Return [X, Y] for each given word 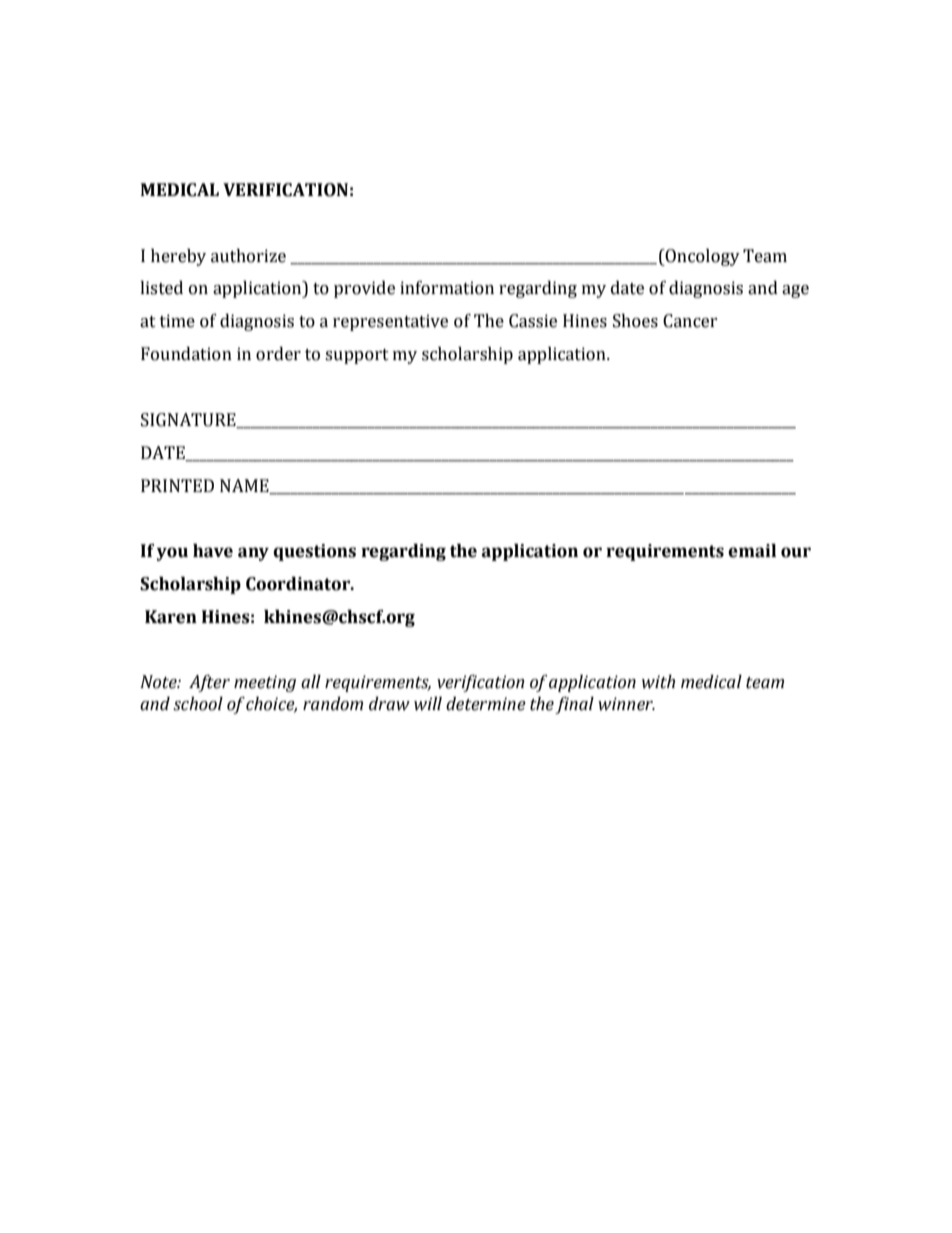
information [447, 288]
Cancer [690, 321]
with [658, 682]
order [278, 354]
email [752, 551]
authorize [248, 256]
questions [314, 552]
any [253, 554]
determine [486, 704]
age [795, 291]
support [357, 356]
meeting [265, 683]
